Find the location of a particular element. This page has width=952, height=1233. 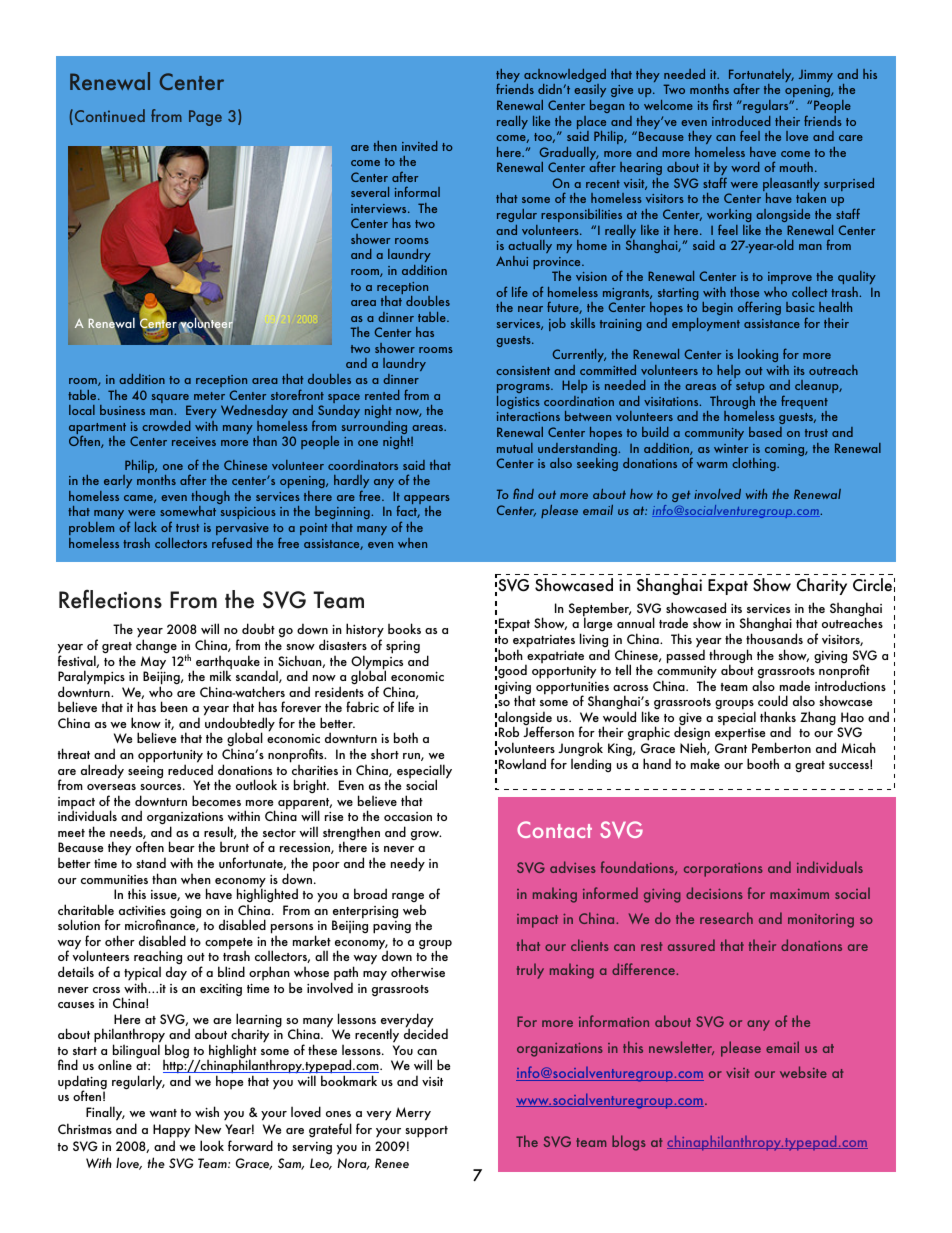

bear is located at coordinates (182, 846).
